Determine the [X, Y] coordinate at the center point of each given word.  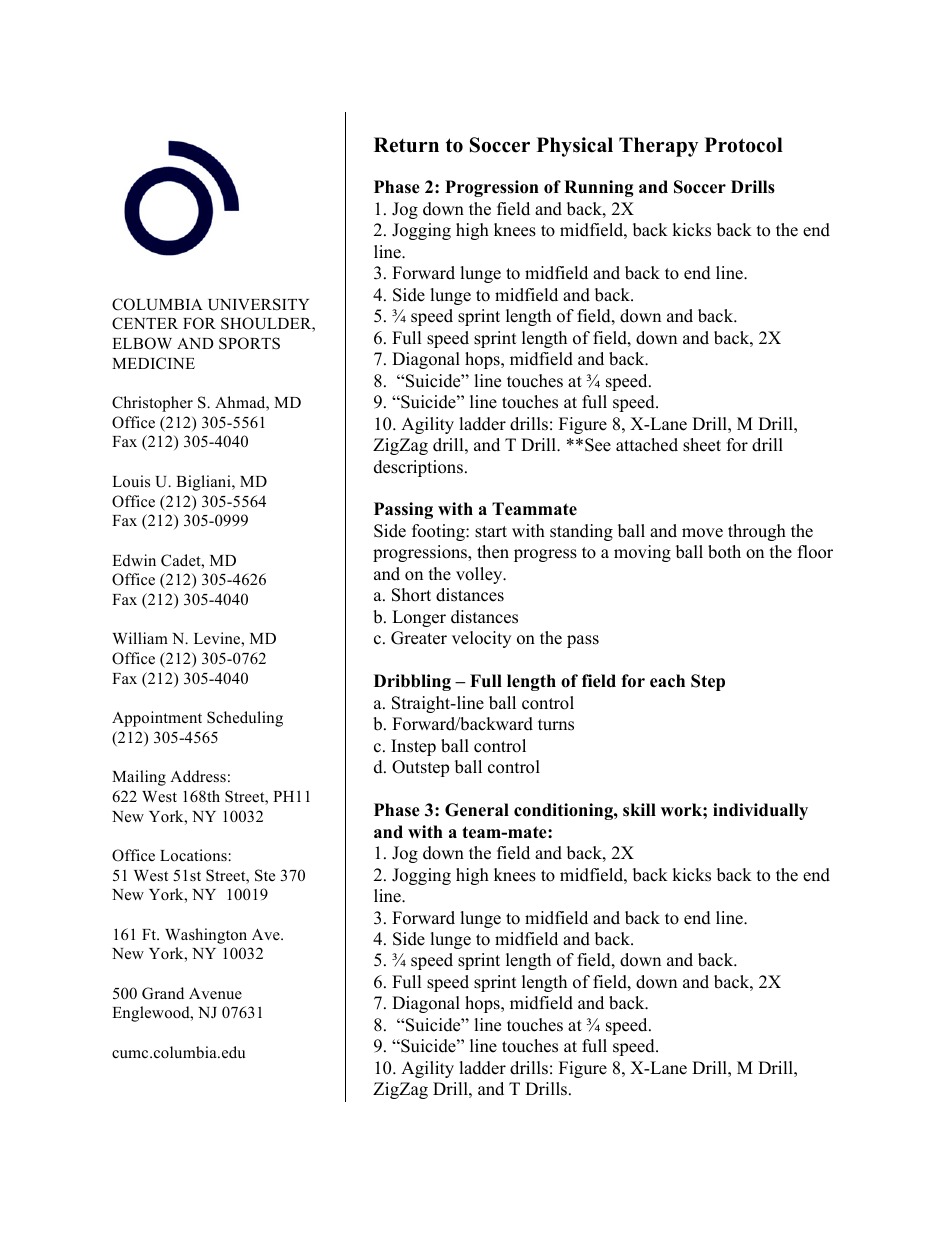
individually [760, 811]
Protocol [744, 145]
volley [480, 575]
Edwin [134, 560]
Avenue [215, 994]
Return [406, 145]
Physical [575, 147]
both [724, 552]
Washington [206, 936]
